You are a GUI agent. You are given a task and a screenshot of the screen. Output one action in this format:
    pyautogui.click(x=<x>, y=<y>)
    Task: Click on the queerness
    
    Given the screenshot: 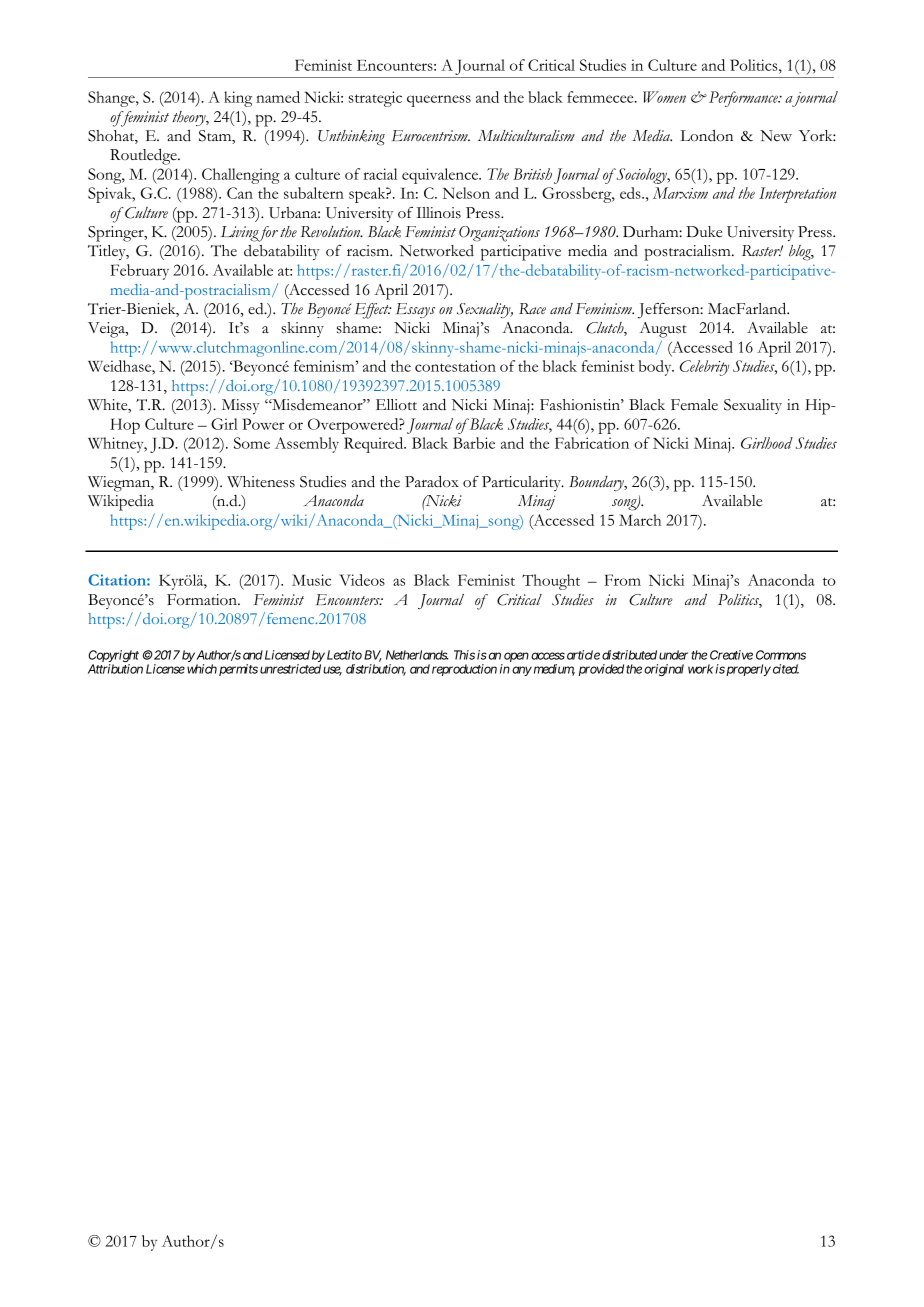 What is the action you would take?
    pyautogui.click(x=439, y=101)
